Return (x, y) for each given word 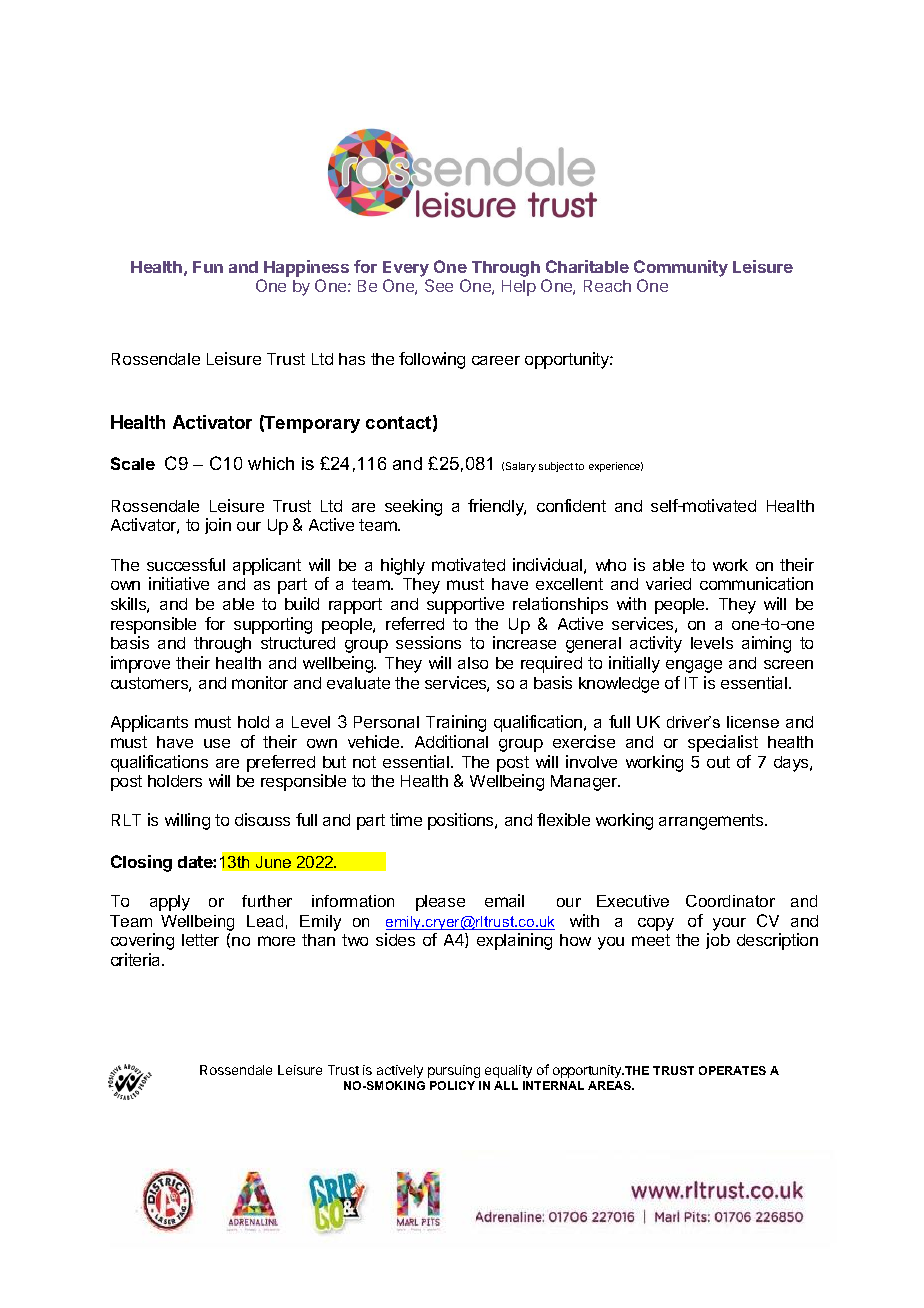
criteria (137, 959)
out (718, 762)
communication (756, 583)
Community (681, 268)
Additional (451, 741)
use (217, 743)
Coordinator (730, 901)
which (271, 463)
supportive (465, 605)
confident (571, 505)
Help (519, 288)
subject (556, 467)
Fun (208, 267)
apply (170, 903)
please (440, 903)
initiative (179, 583)
